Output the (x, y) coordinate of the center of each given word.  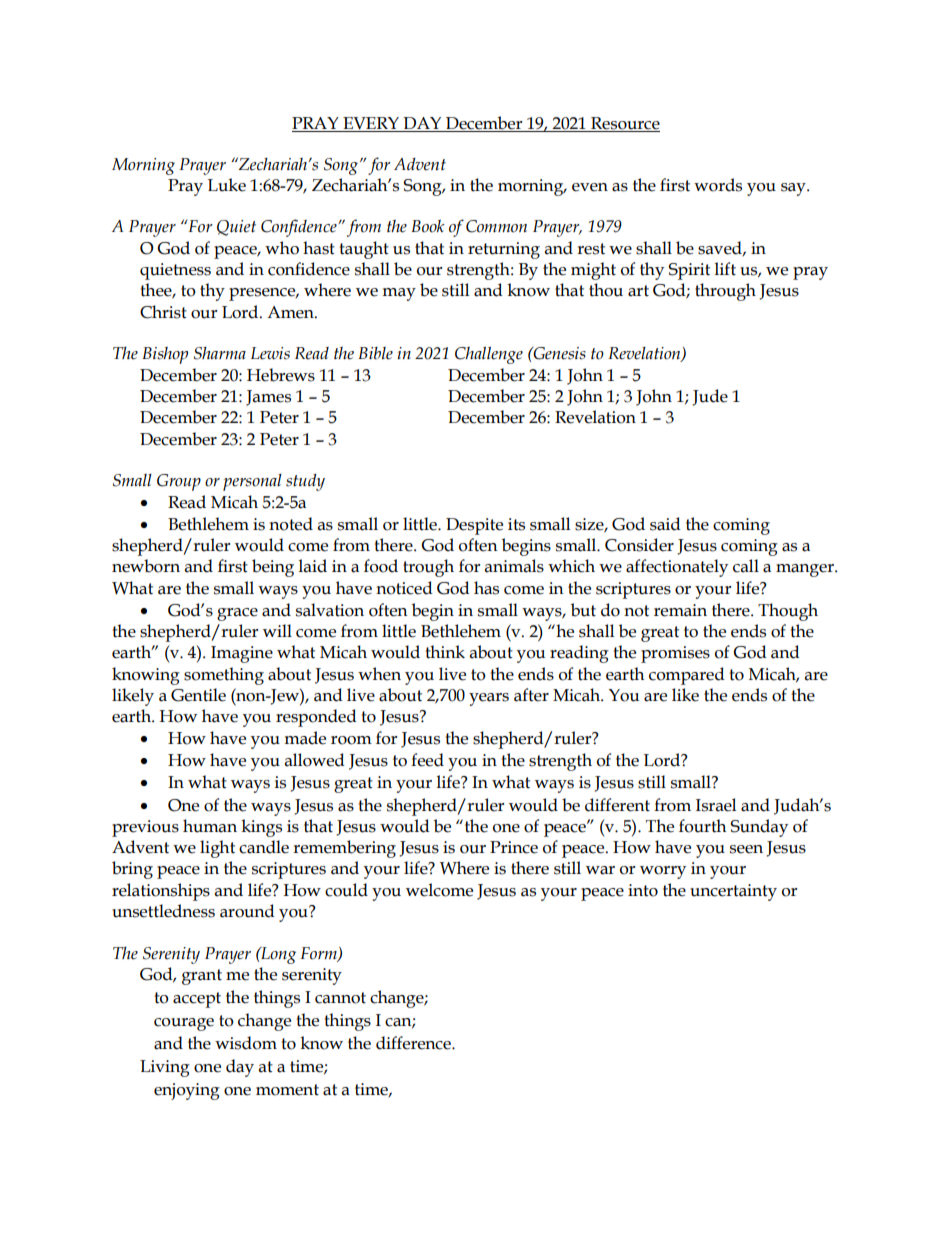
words (718, 185)
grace (237, 614)
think (445, 652)
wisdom (246, 1043)
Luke (227, 185)
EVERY (371, 123)
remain (680, 610)
